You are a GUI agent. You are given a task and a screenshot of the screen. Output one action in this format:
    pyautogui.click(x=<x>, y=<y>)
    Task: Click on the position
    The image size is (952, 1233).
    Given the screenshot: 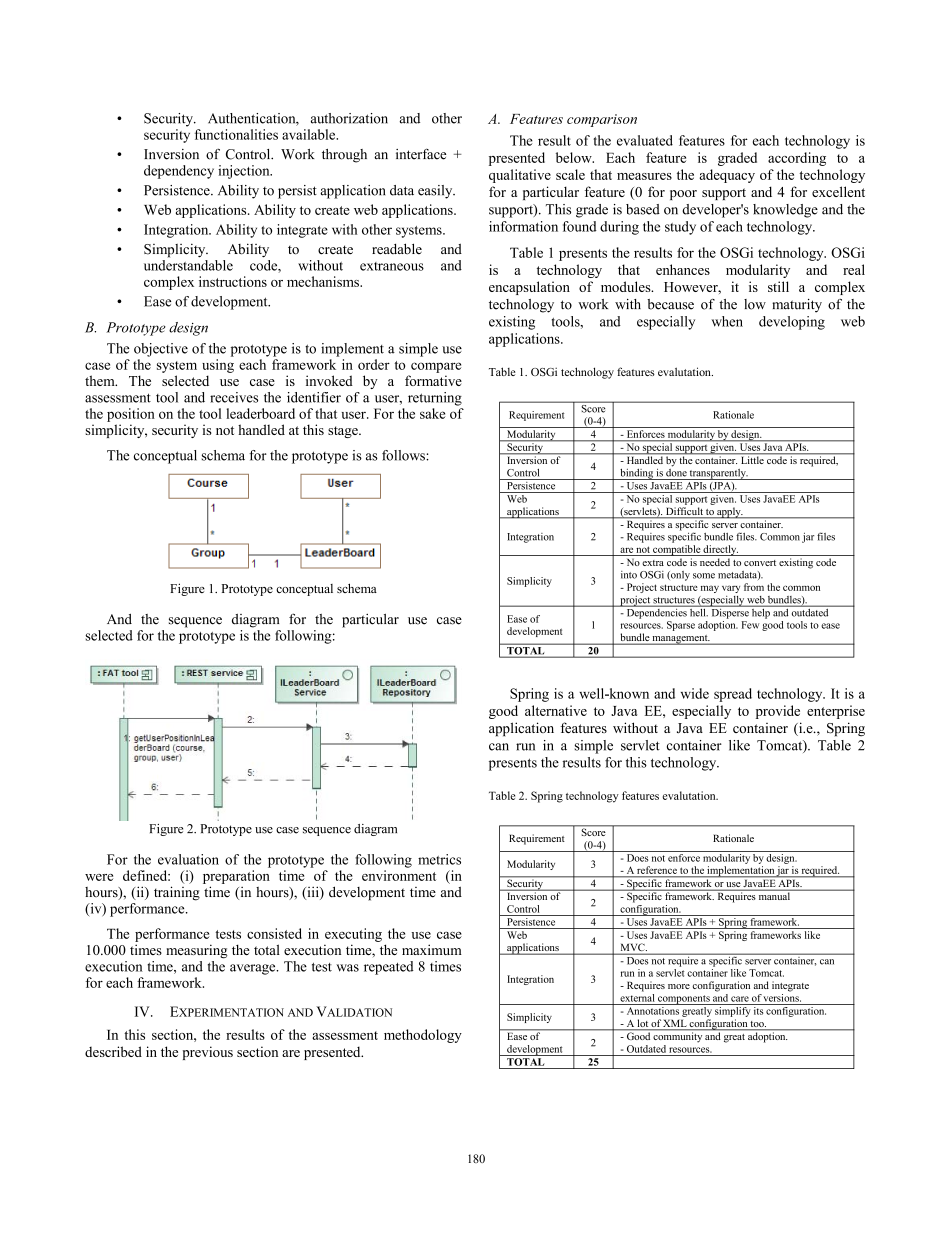 What is the action you would take?
    pyautogui.click(x=131, y=415)
